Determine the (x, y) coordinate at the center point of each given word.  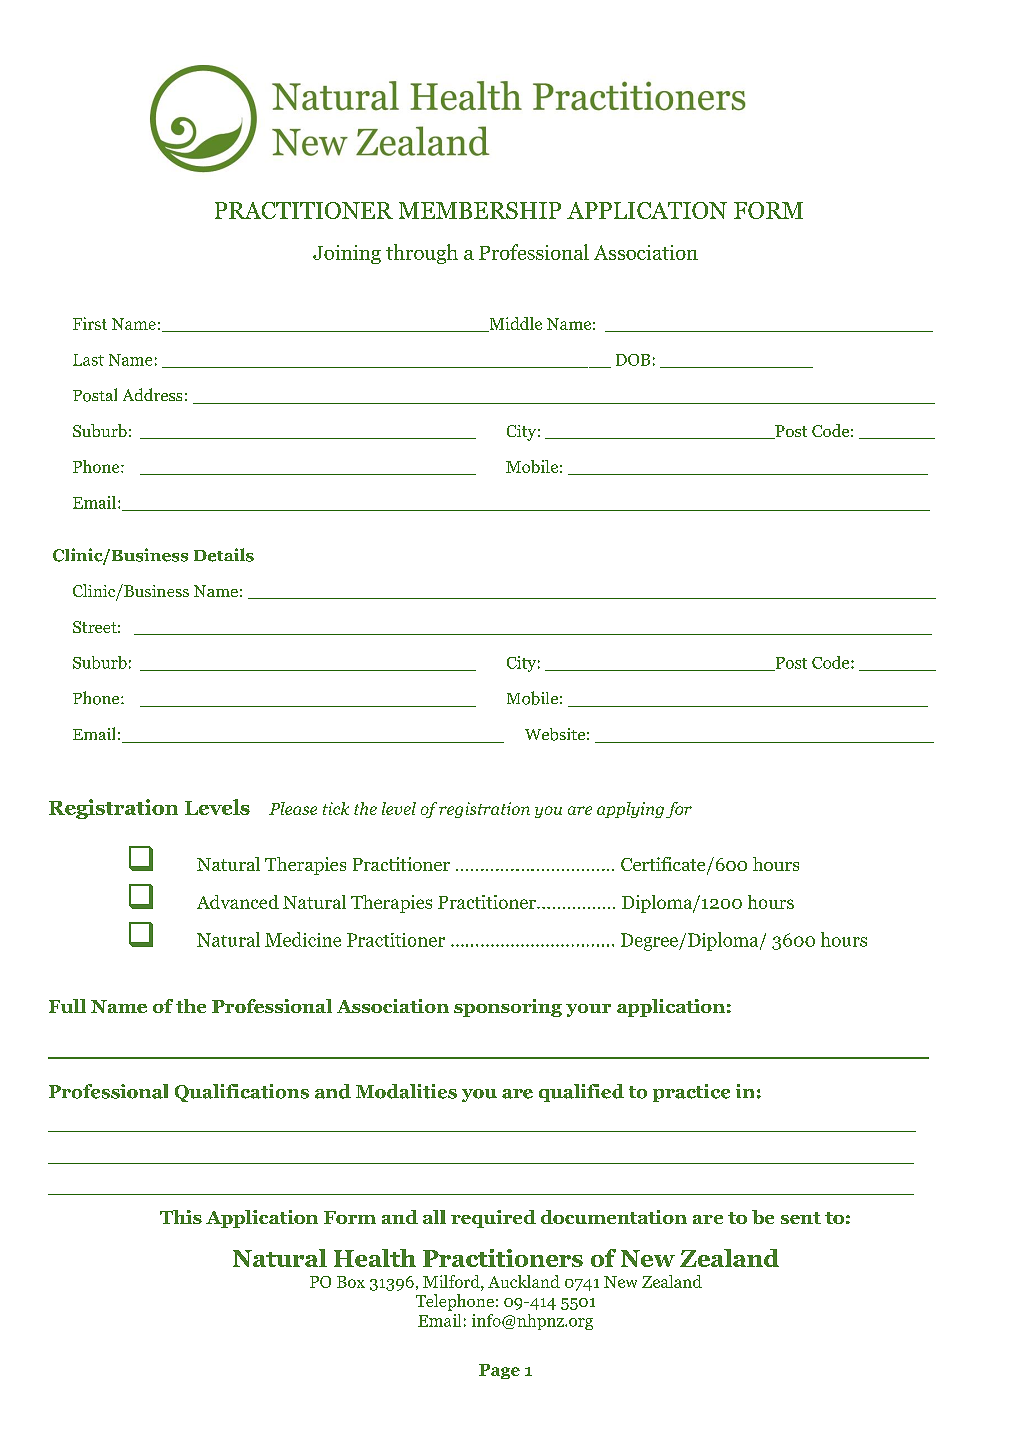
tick (336, 808)
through (422, 254)
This (181, 1217)
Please (293, 808)
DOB (633, 360)
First (90, 323)
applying (630, 810)
